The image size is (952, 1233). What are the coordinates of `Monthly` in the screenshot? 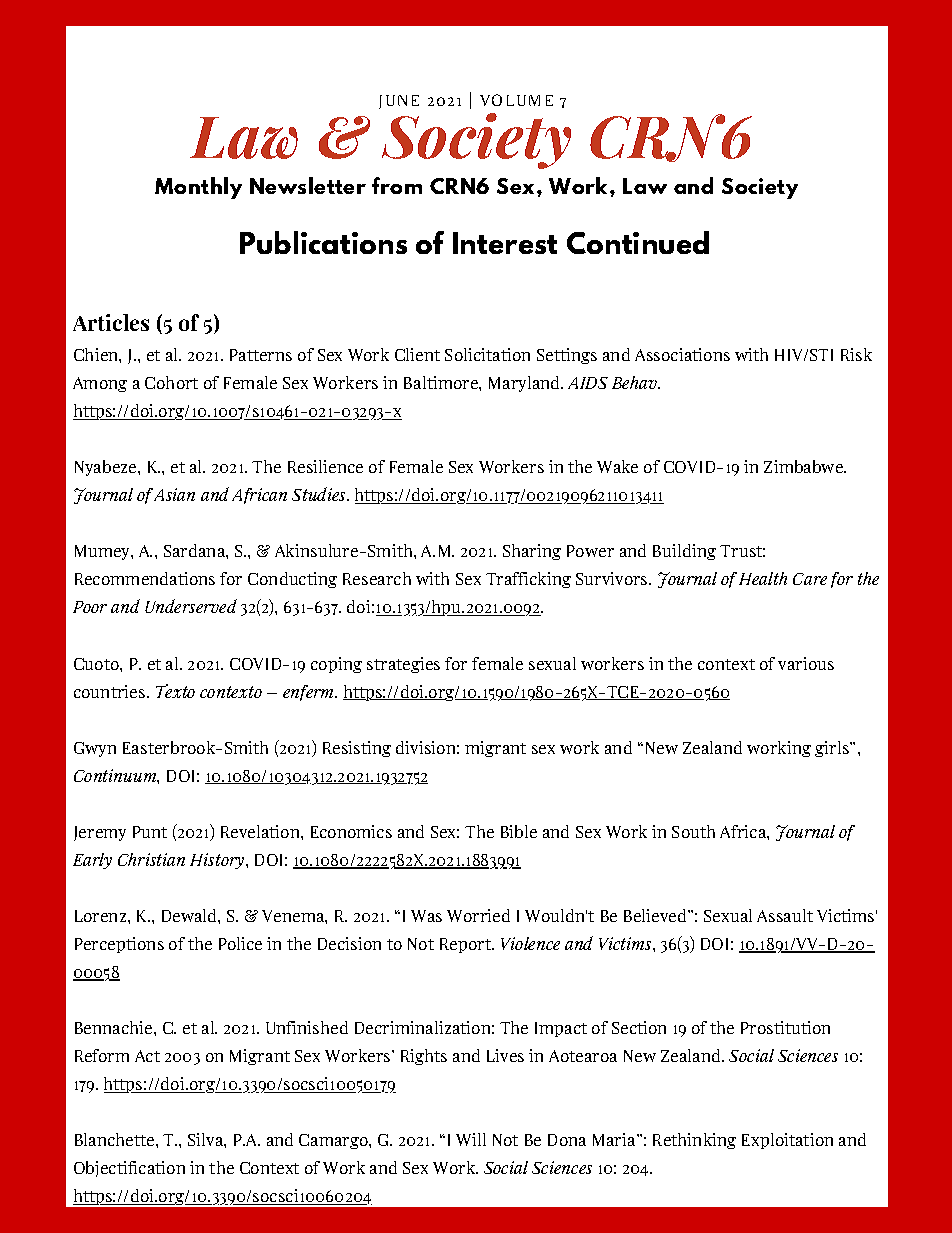 It's located at (198, 188).
